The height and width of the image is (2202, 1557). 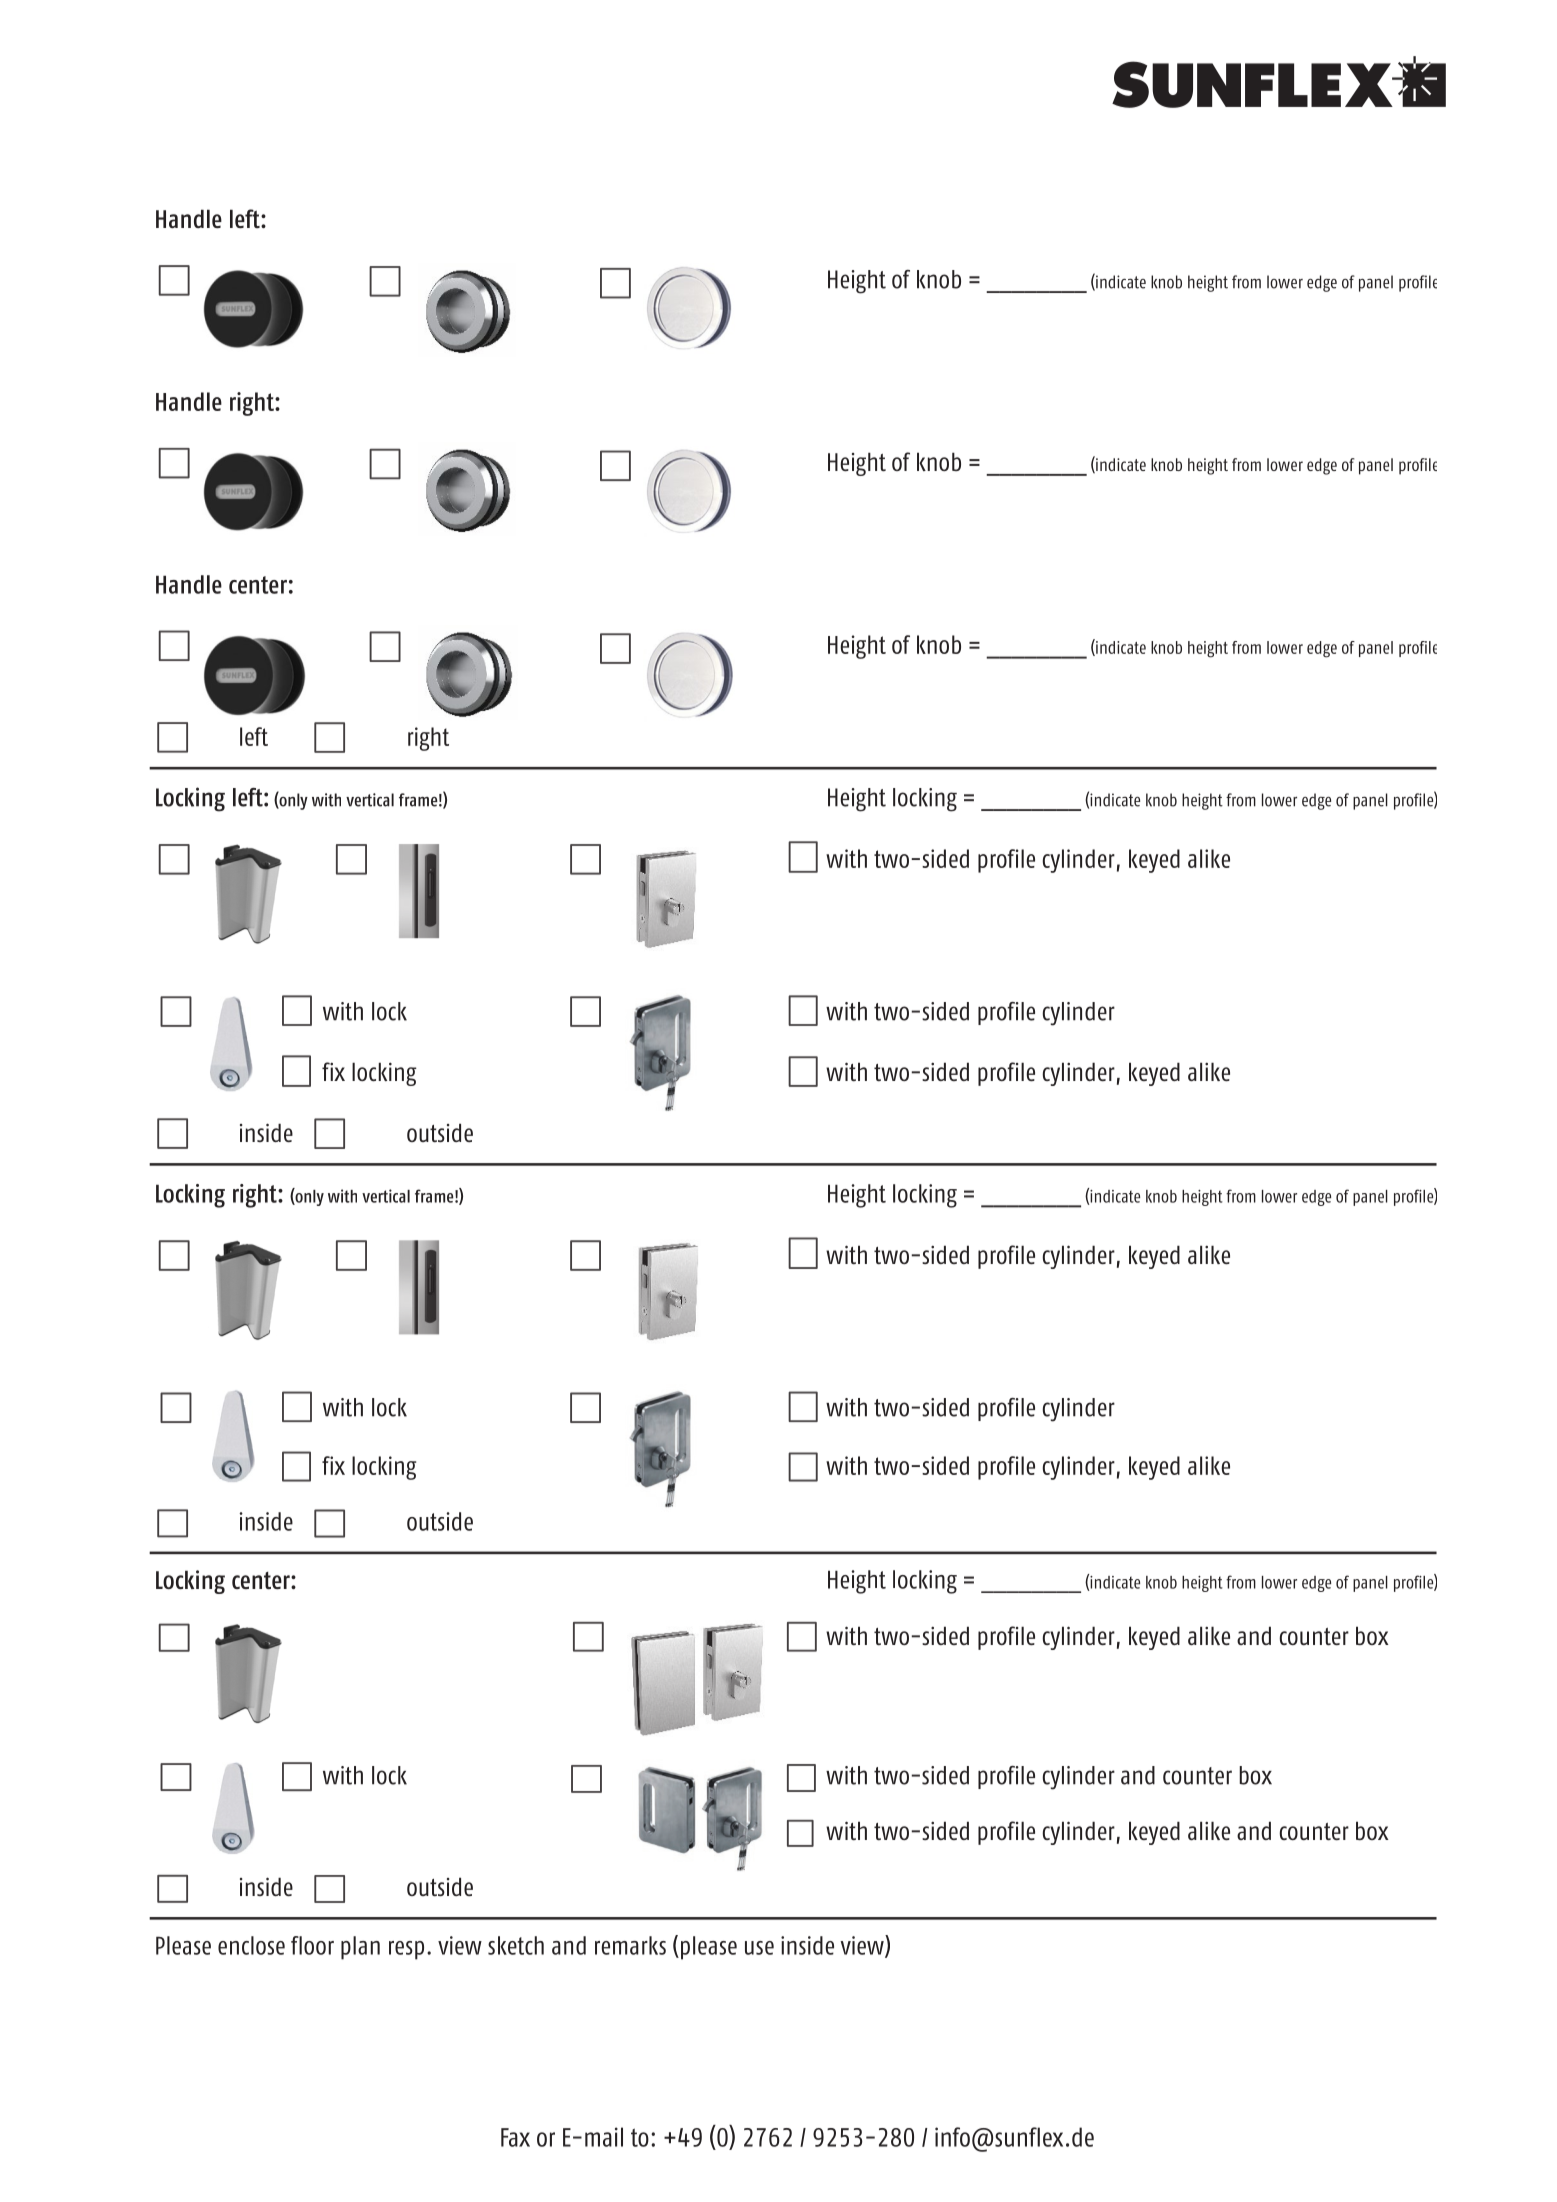 What do you see at coordinates (360, 1948) in the image?
I see `plan` at bounding box center [360, 1948].
